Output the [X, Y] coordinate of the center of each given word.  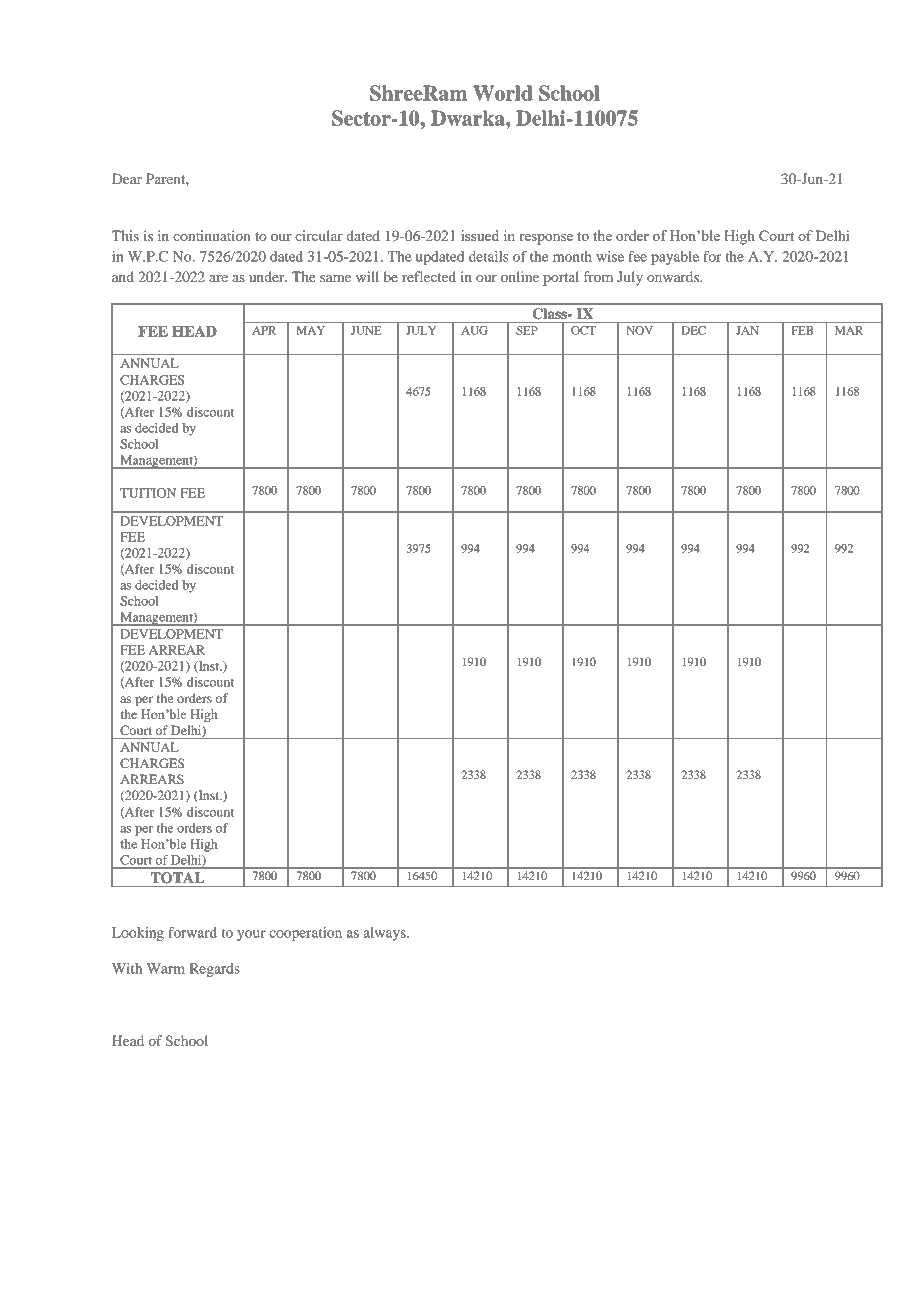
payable [675, 258]
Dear [127, 178]
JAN [747, 330]
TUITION [148, 493]
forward [192, 932]
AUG [474, 330]
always [385, 934]
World [503, 93]
